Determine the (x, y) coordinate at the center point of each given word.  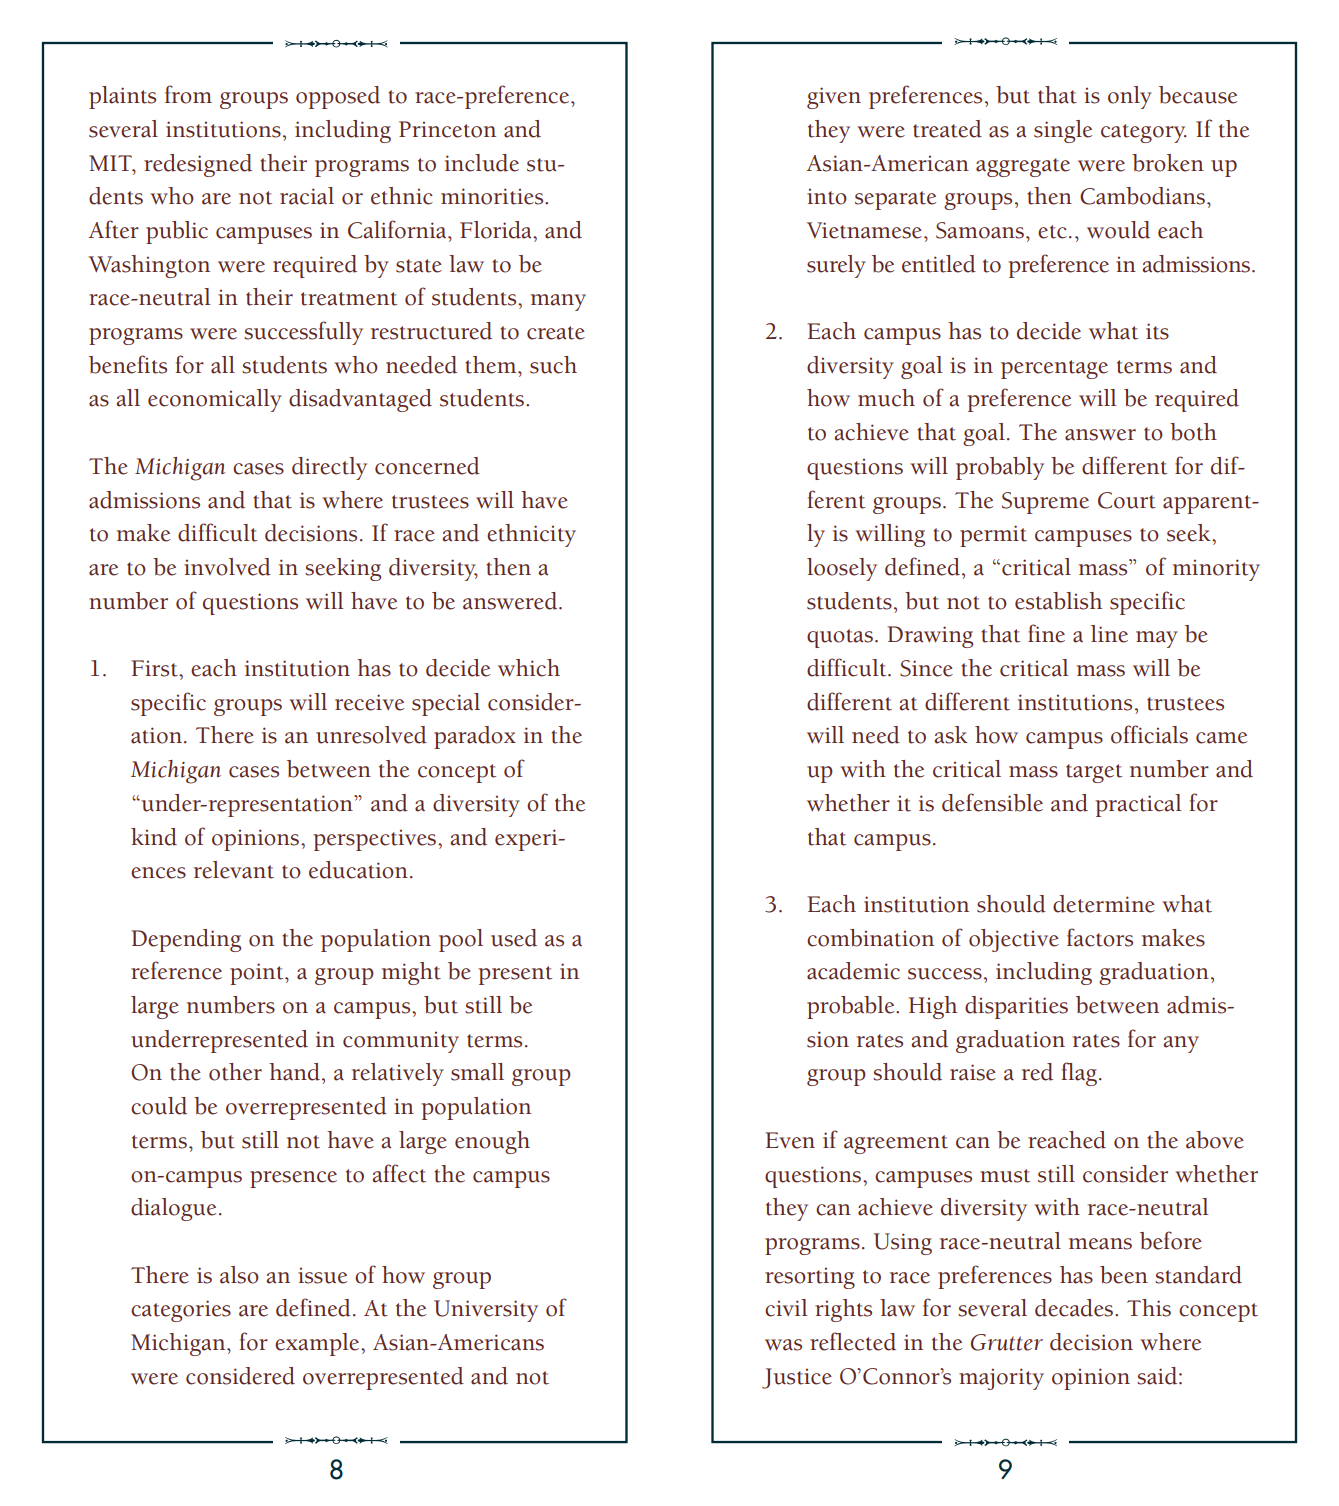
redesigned (198, 165)
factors (1100, 937)
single (1063, 131)
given (834, 98)
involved (227, 567)
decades (1074, 1308)
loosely (842, 569)
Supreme (1045, 503)
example (318, 1344)
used (514, 938)
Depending (186, 940)
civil (786, 1308)
